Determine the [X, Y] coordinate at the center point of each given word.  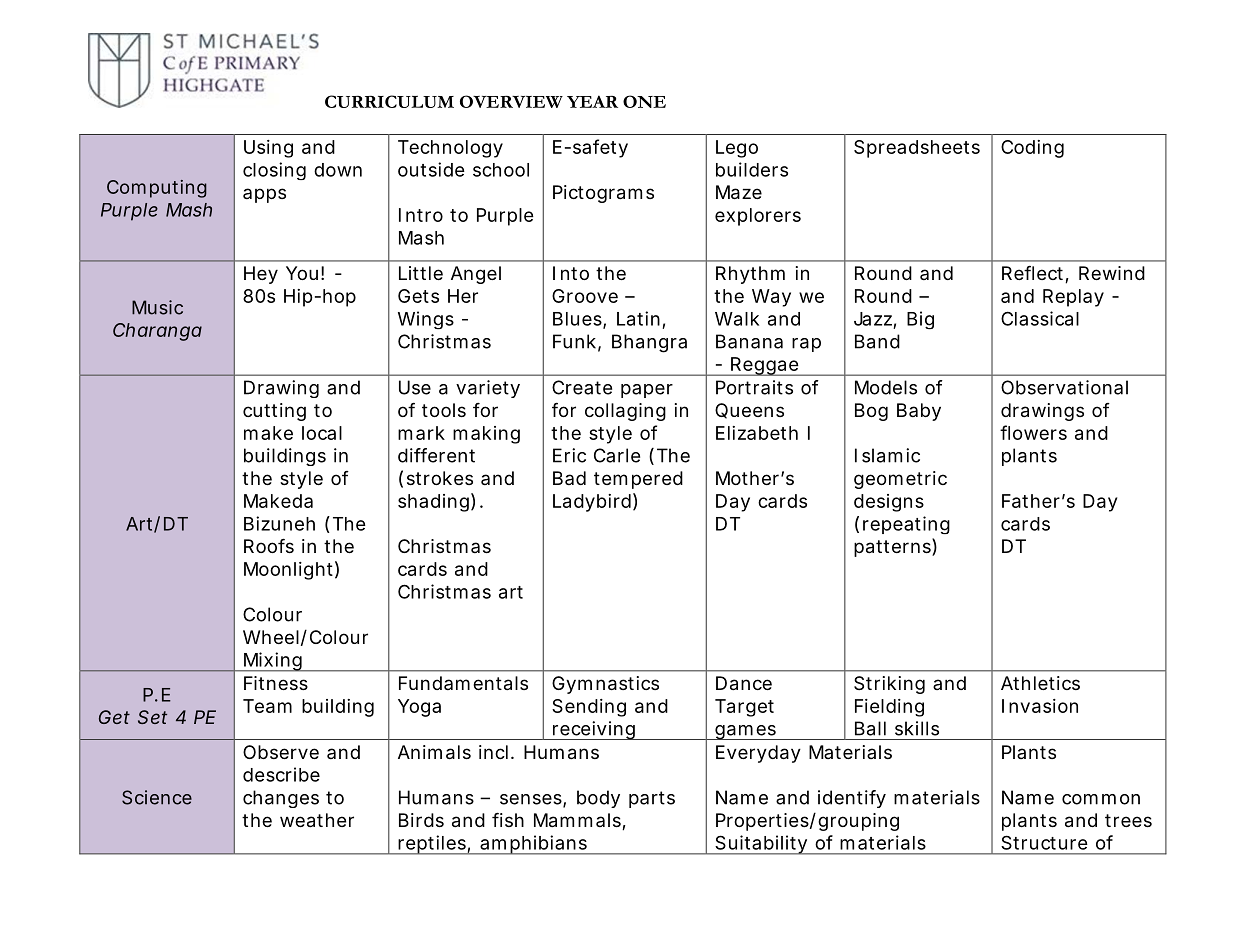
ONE [644, 101]
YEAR [592, 101]
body [598, 799]
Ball [870, 728]
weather [317, 820]
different [436, 455]
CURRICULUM [389, 101]
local [322, 433]
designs [889, 503]
